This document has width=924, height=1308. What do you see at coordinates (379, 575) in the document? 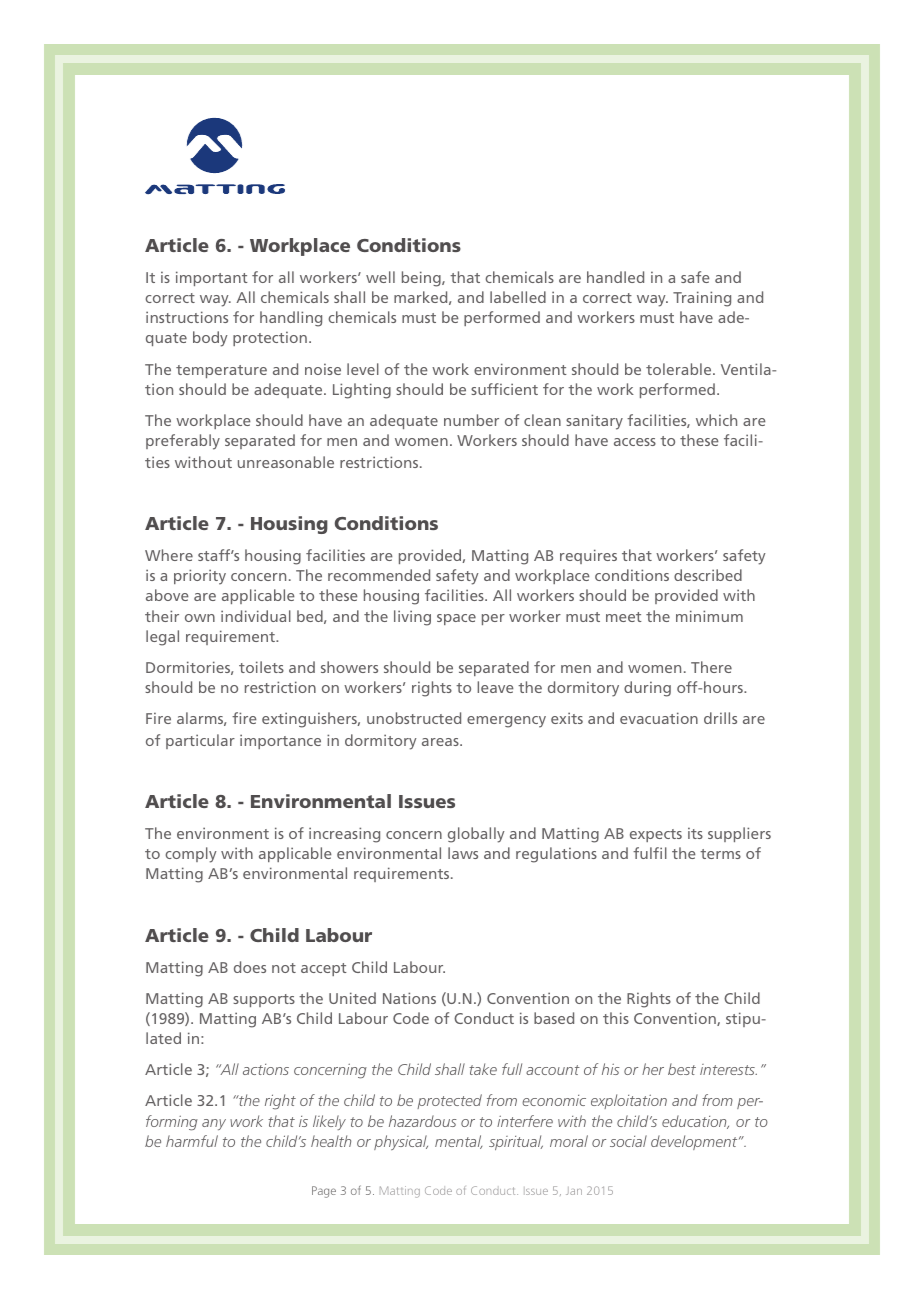
I see `recommended` at bounding box center [379, 575].
